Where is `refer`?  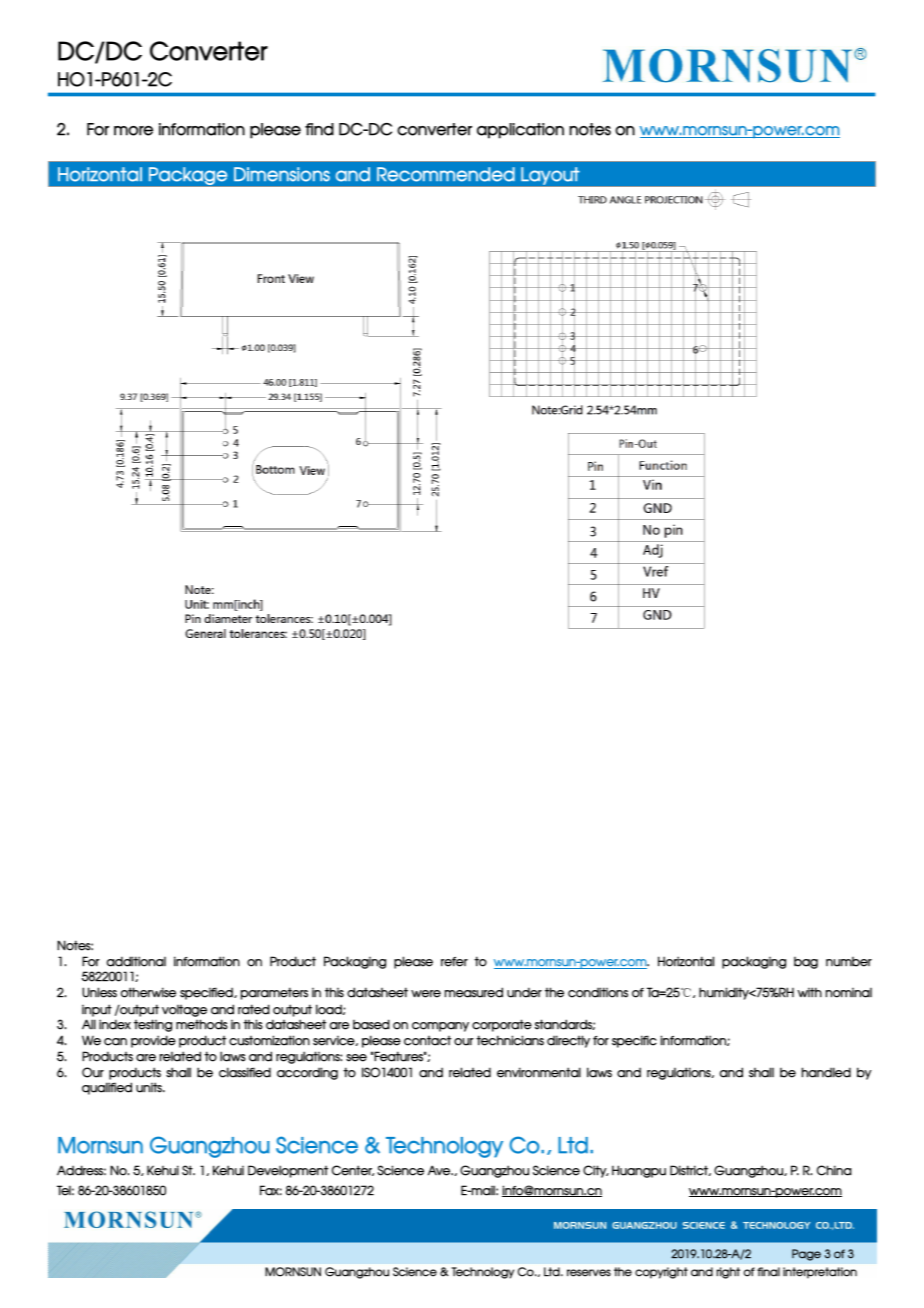
refer is located at coordinates (454, 962).
